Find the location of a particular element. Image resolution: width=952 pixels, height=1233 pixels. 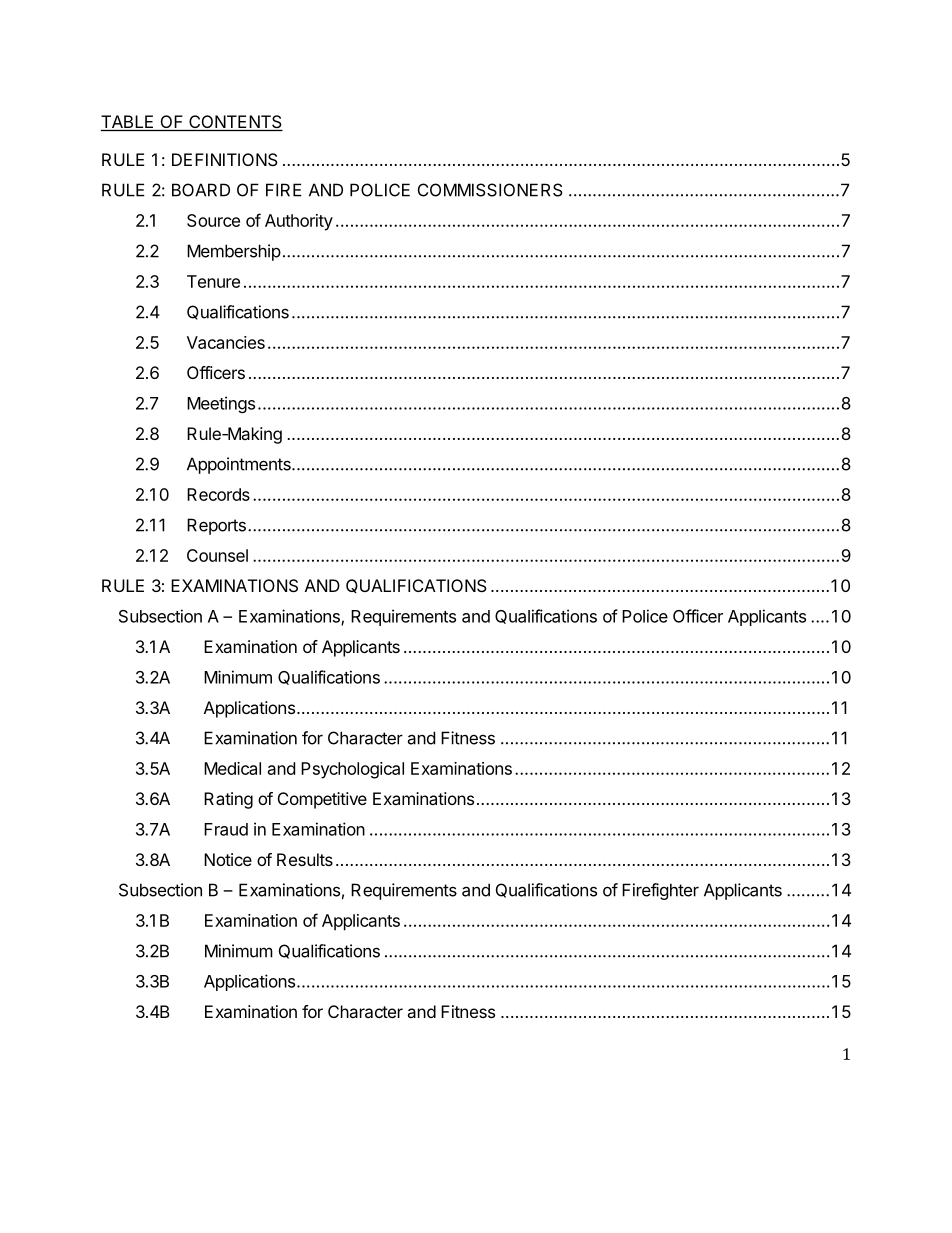

Counsel is located at coordinates (217, 555).
